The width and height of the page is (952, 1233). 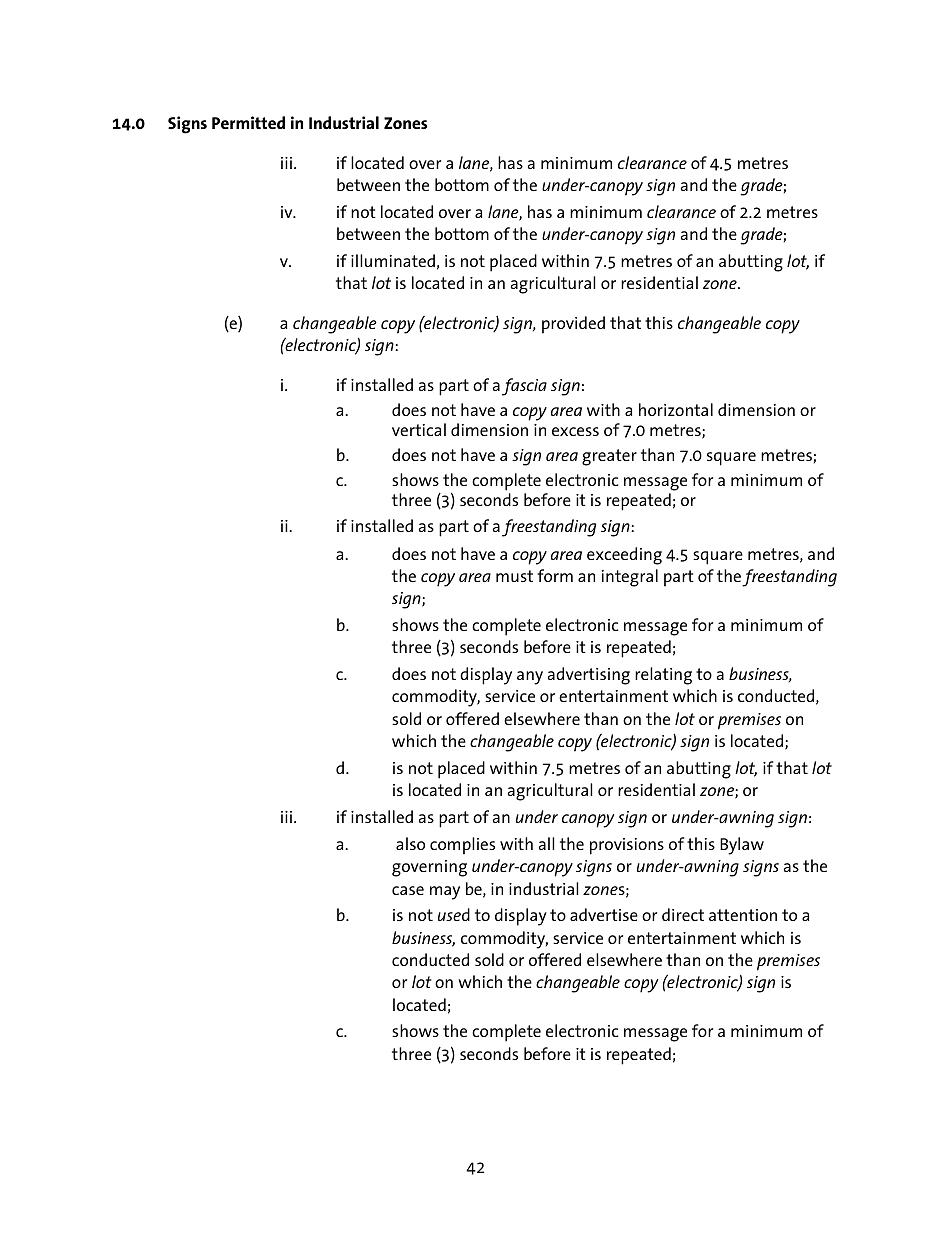 What do you see at coordinates (408, 890) in the page?
I see `case` at bounding box center [408, 890].
